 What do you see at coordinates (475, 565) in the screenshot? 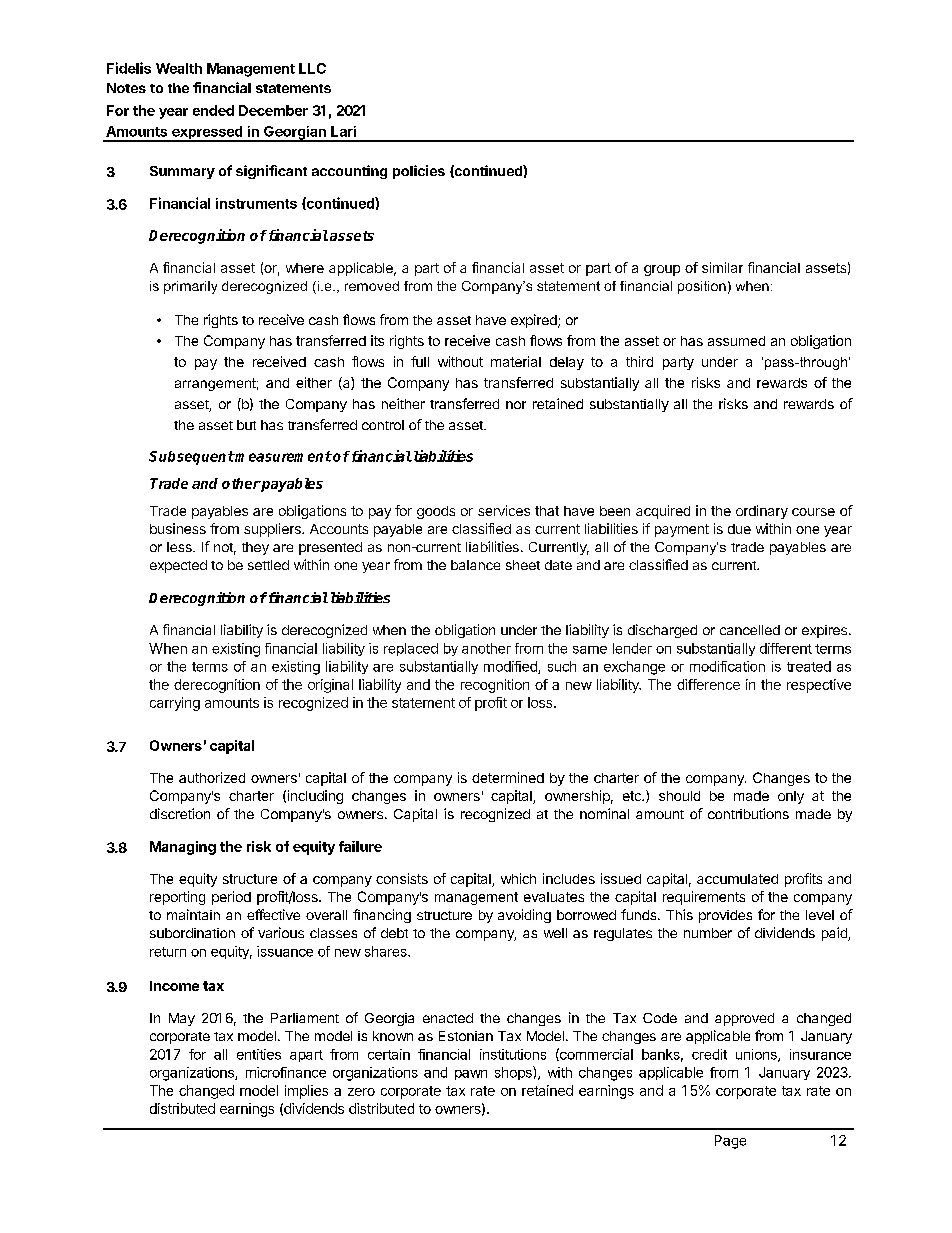
I see `balance` at bounding box center [475, 565].
